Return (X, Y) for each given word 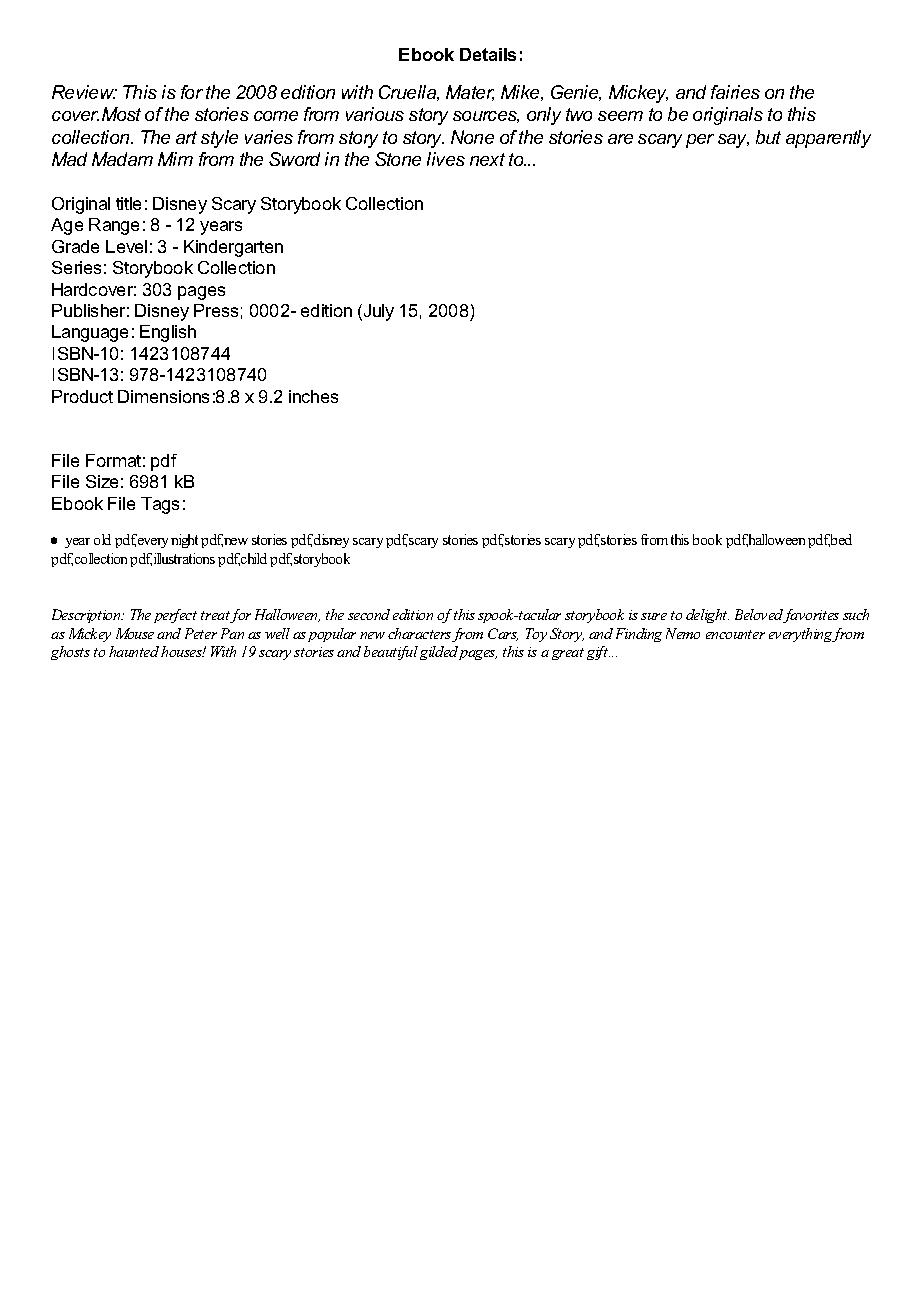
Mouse (135, 633)
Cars (503, 634)
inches (313, 396)
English (168, 333)
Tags (160, 505)
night (184, 541)
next (487, 159)
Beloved (761, 616)
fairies (735, 92)
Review (84, 92)
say (733, 141)
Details (488, 54)
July (377, 312)
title (128, 203)
